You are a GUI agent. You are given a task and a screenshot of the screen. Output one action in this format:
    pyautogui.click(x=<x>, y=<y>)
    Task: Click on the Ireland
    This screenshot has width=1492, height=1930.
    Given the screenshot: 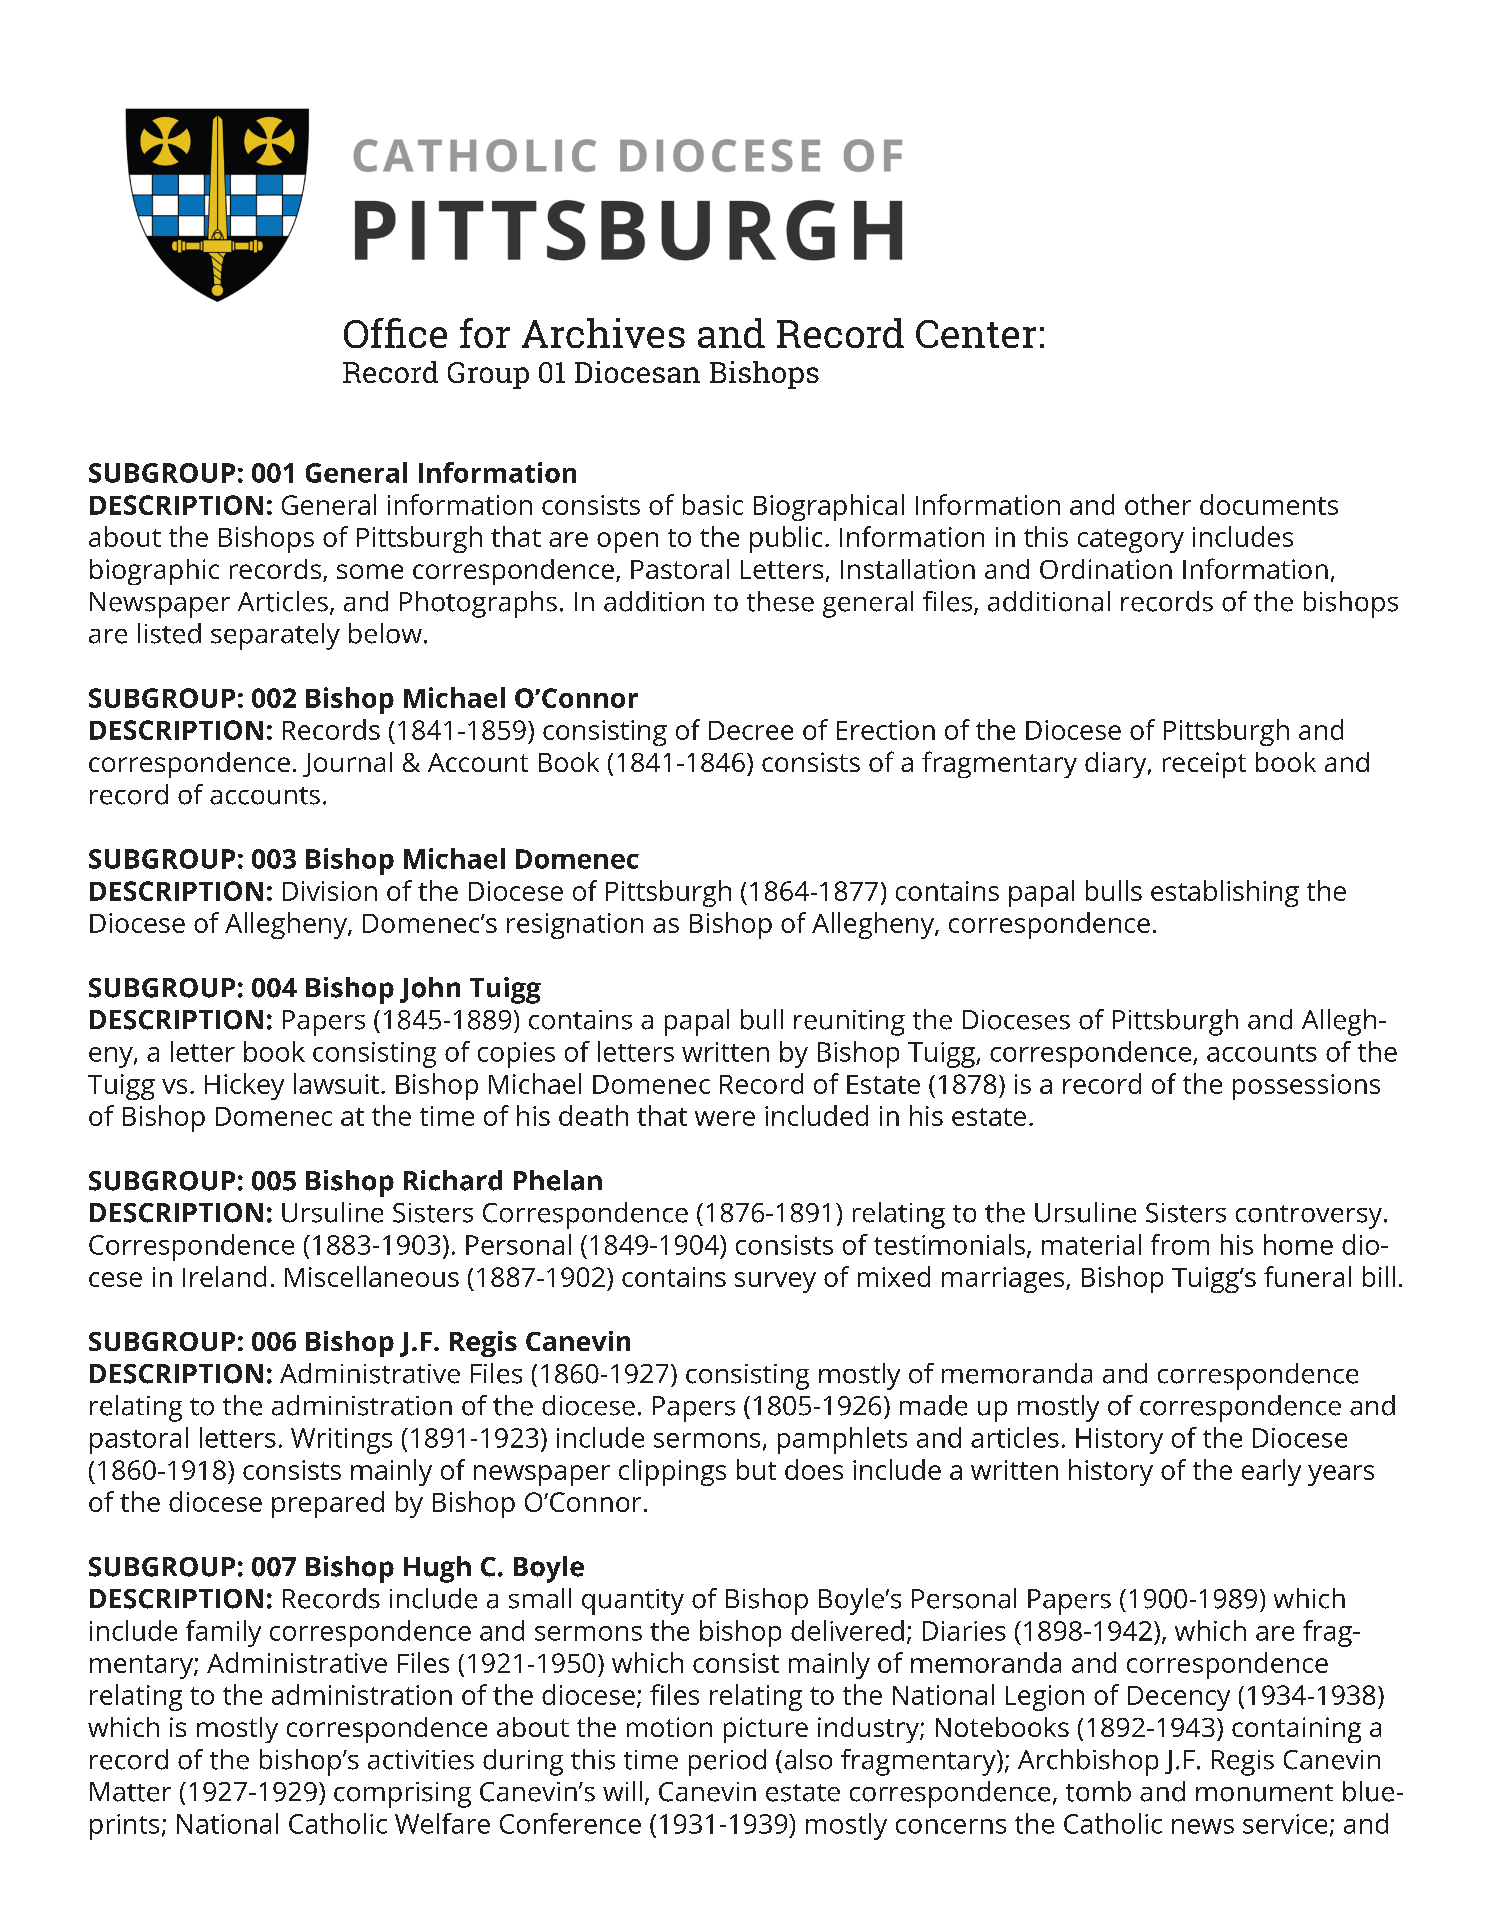 What is the action you would take?
    pyautogui.click(x=224, y=1276)
